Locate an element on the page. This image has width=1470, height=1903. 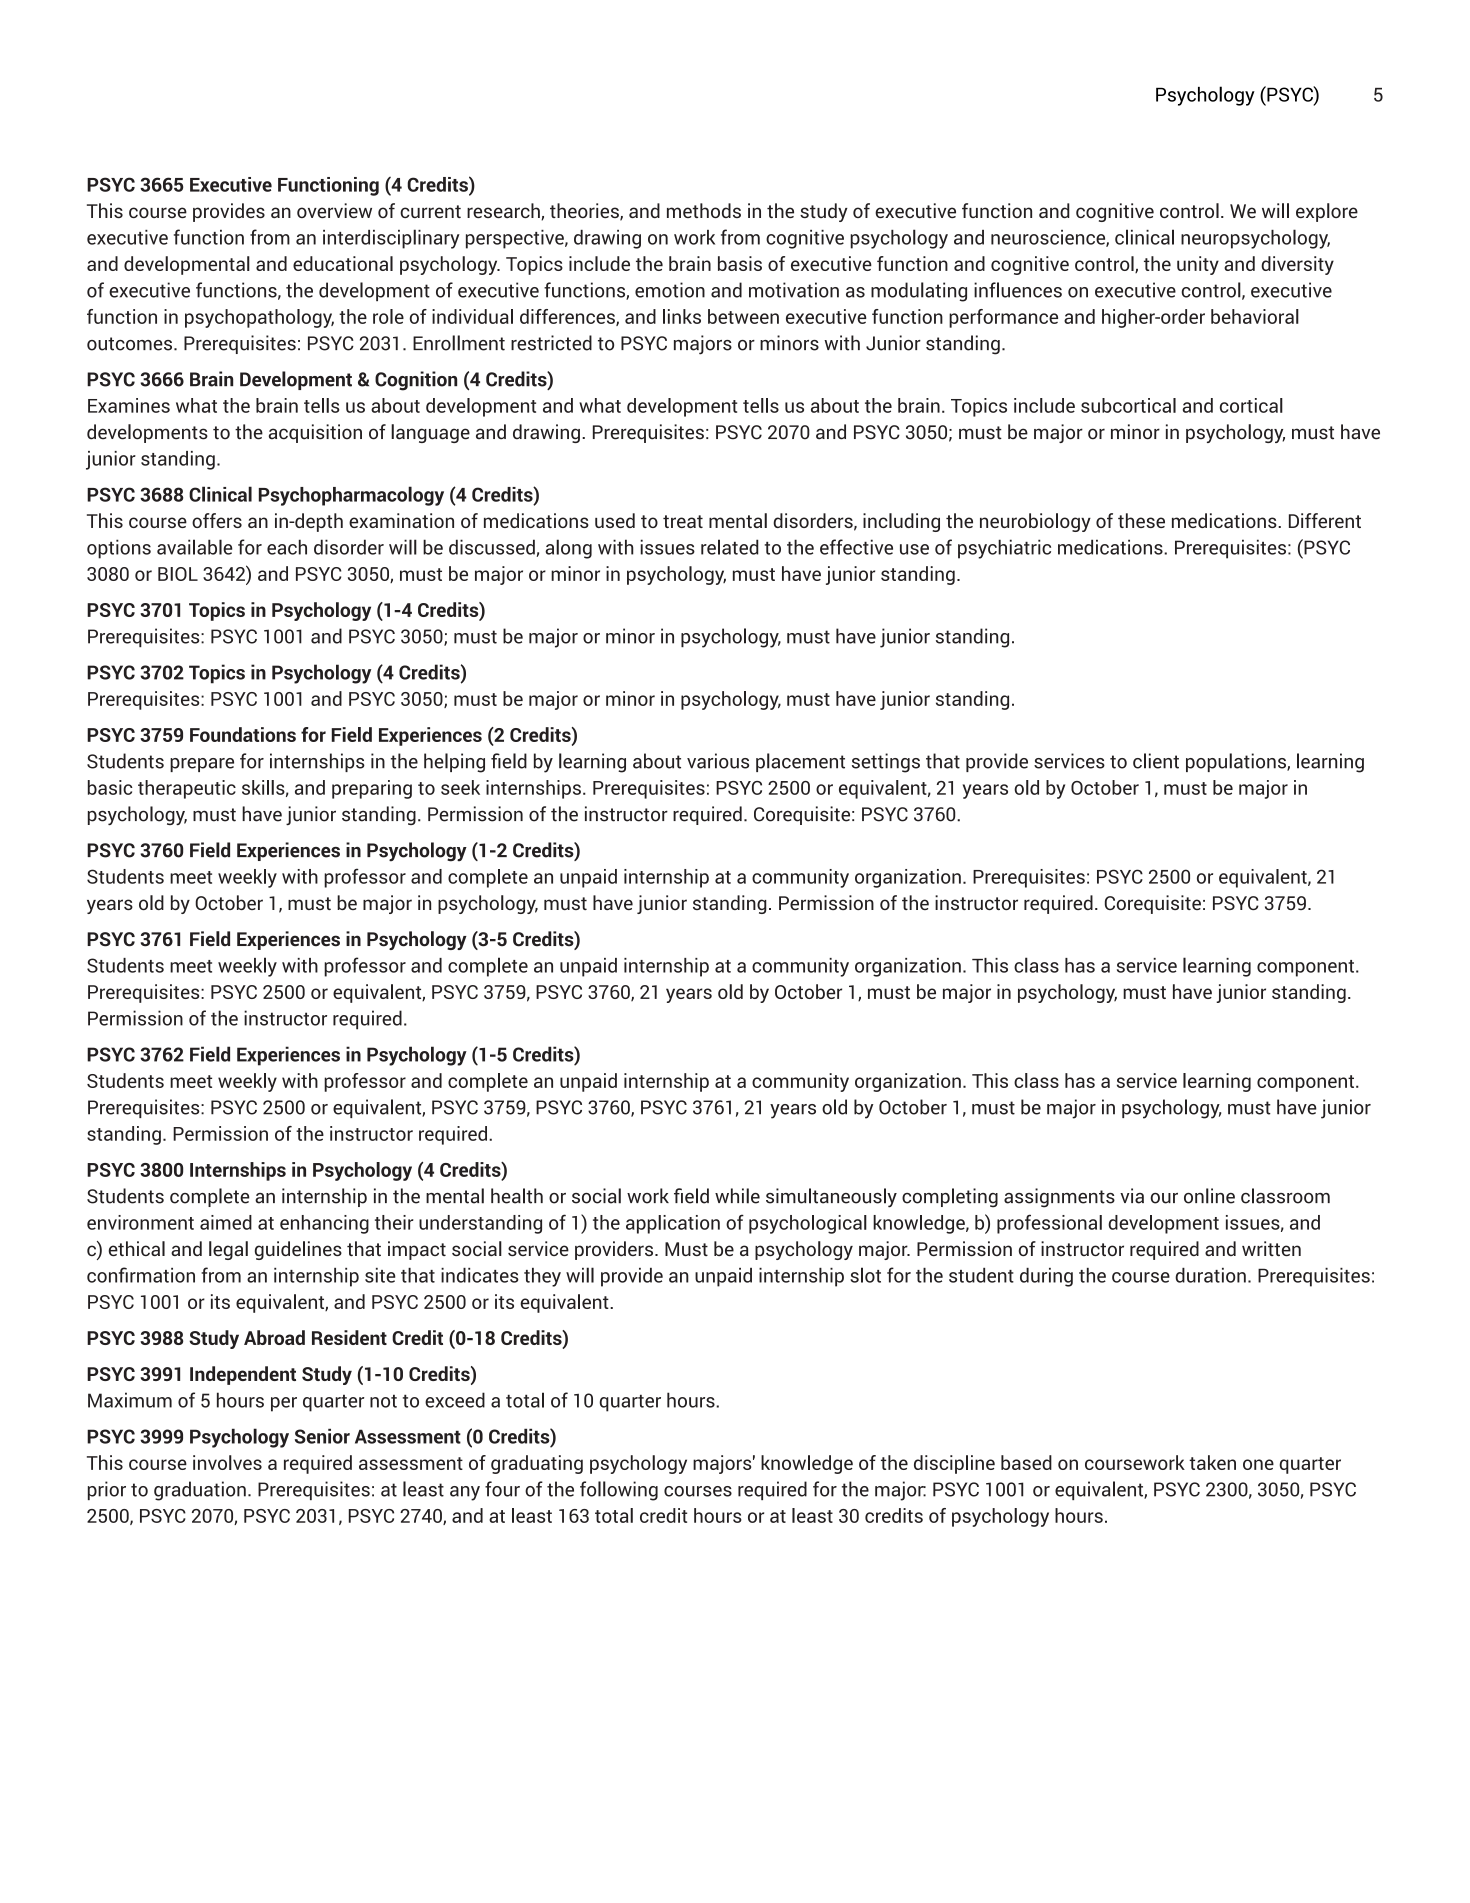
involves is located at coordinates (227, 1462).
